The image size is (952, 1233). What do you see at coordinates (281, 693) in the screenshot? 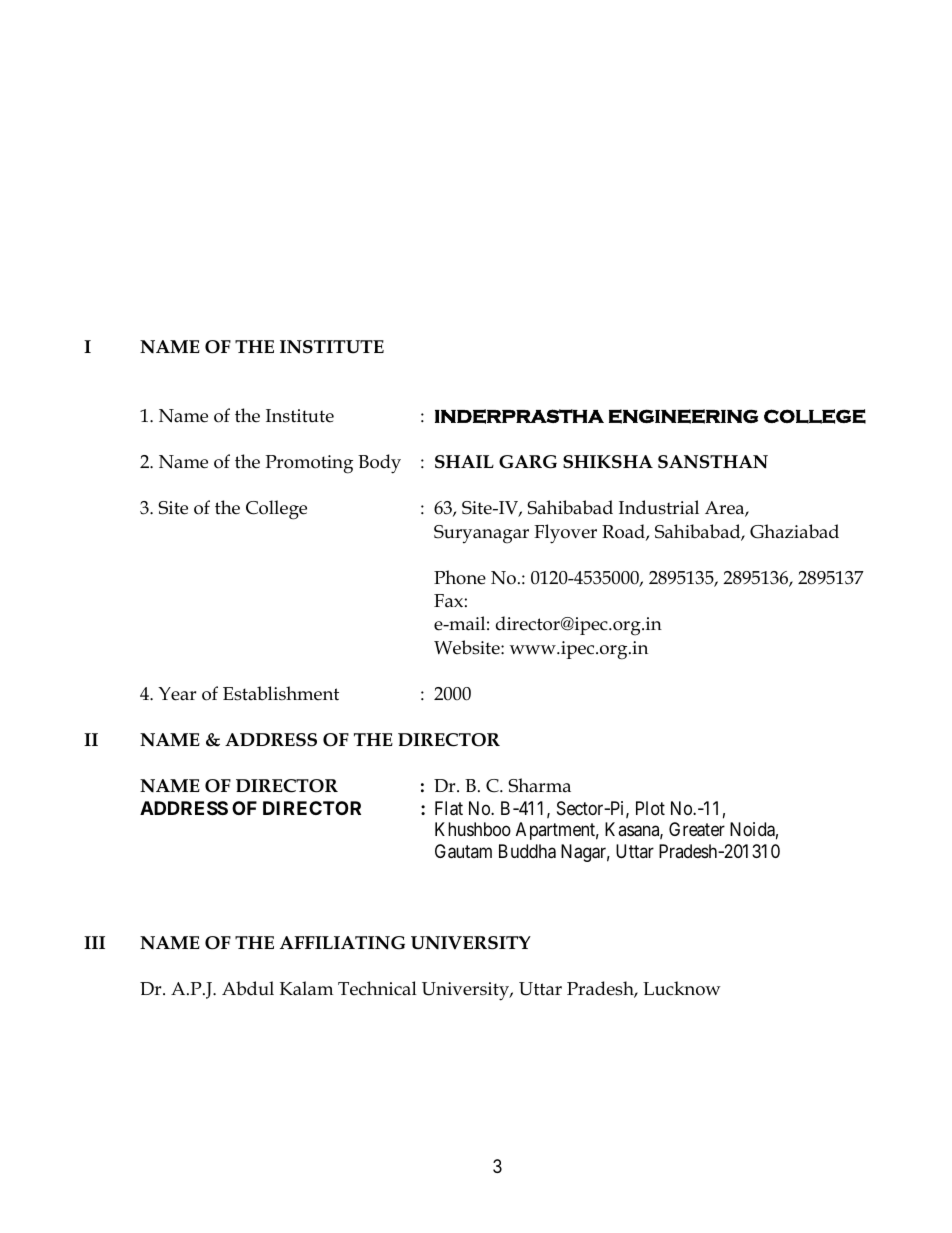
I see `Establishment` at bounding box center [281, 693].
